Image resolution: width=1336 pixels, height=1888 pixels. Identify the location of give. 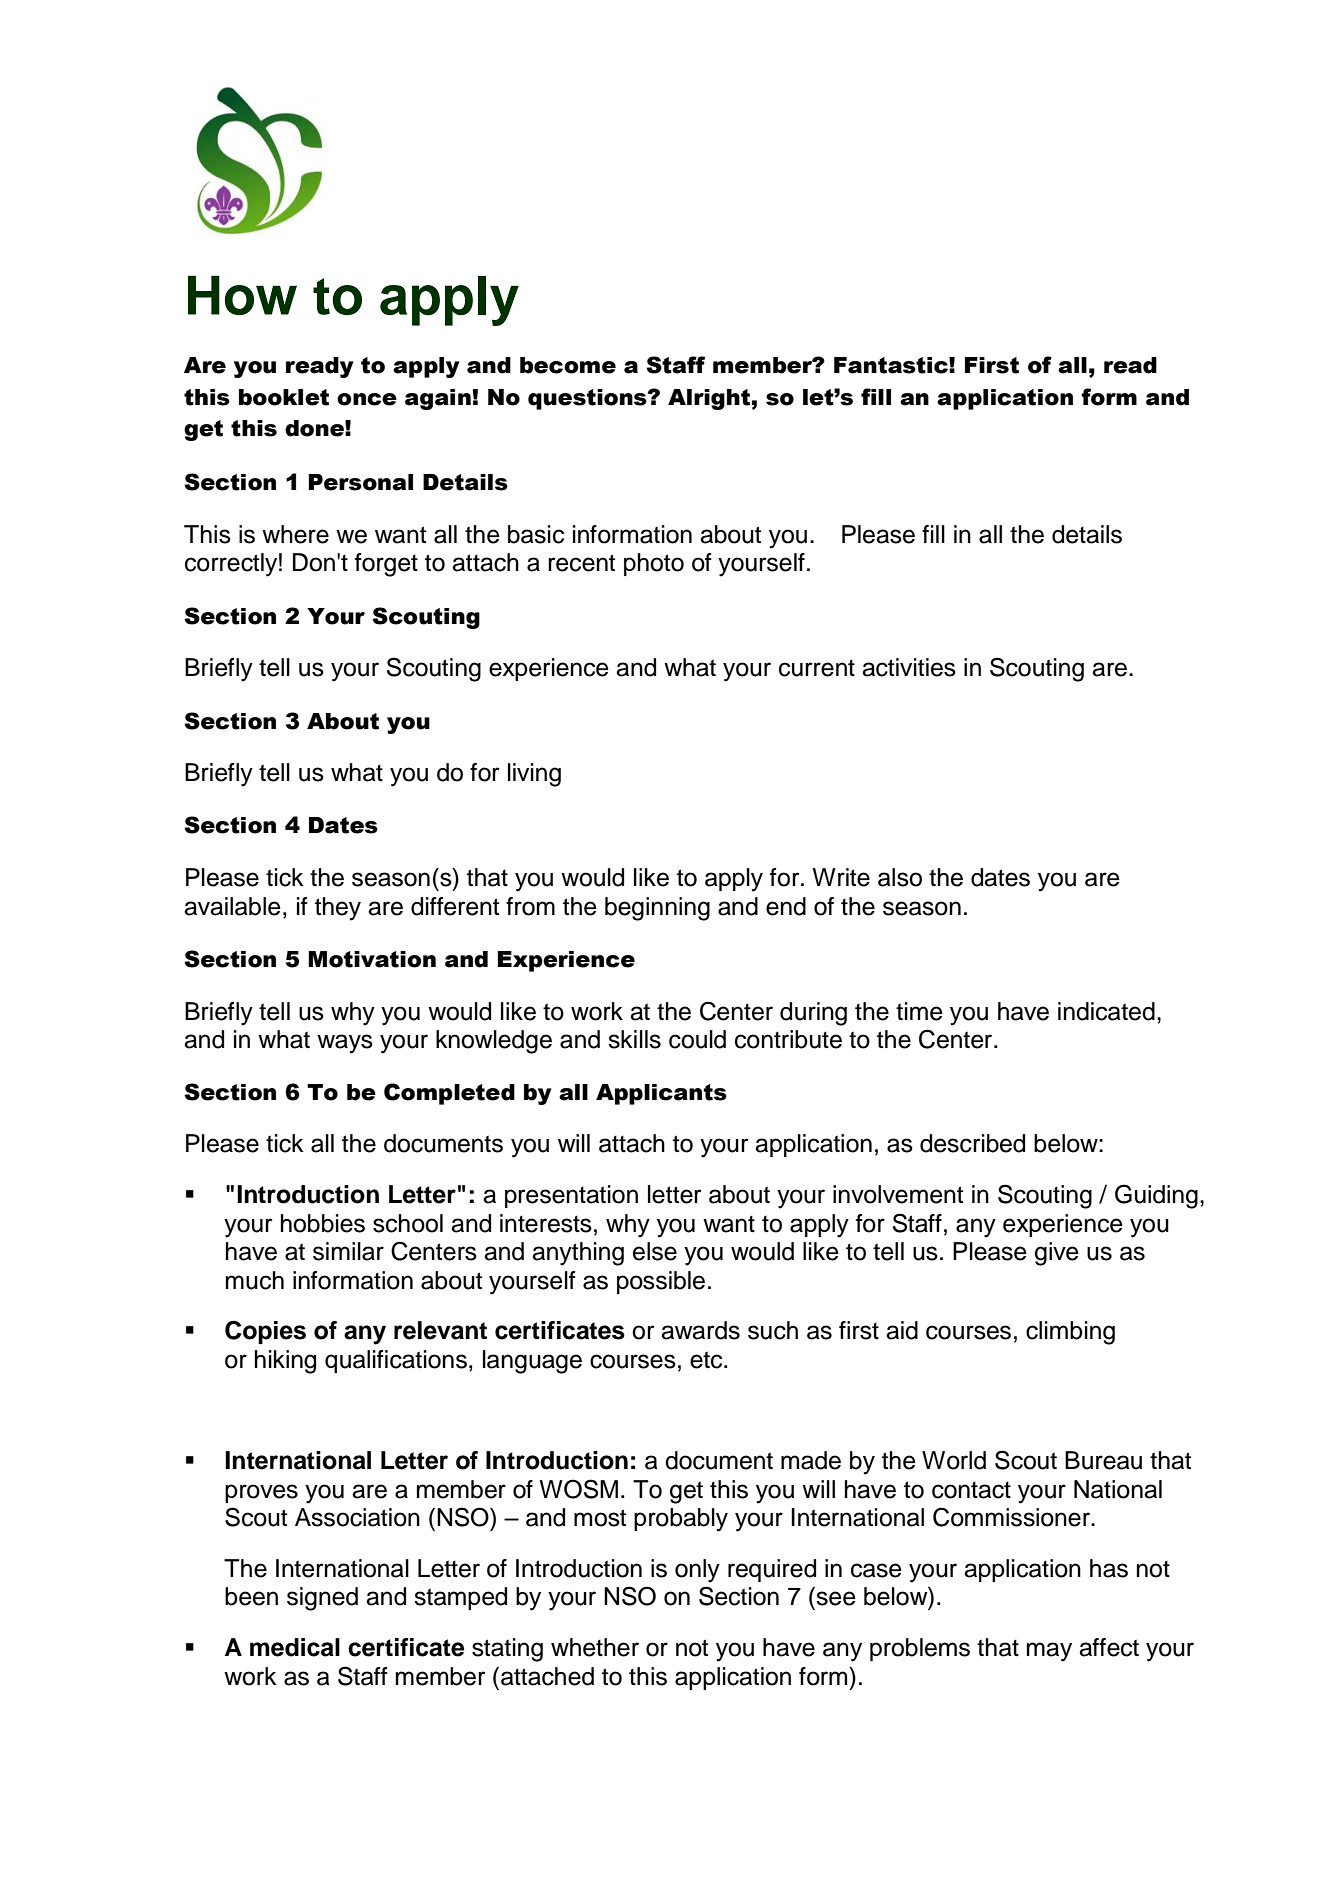
(1057, 1254).
